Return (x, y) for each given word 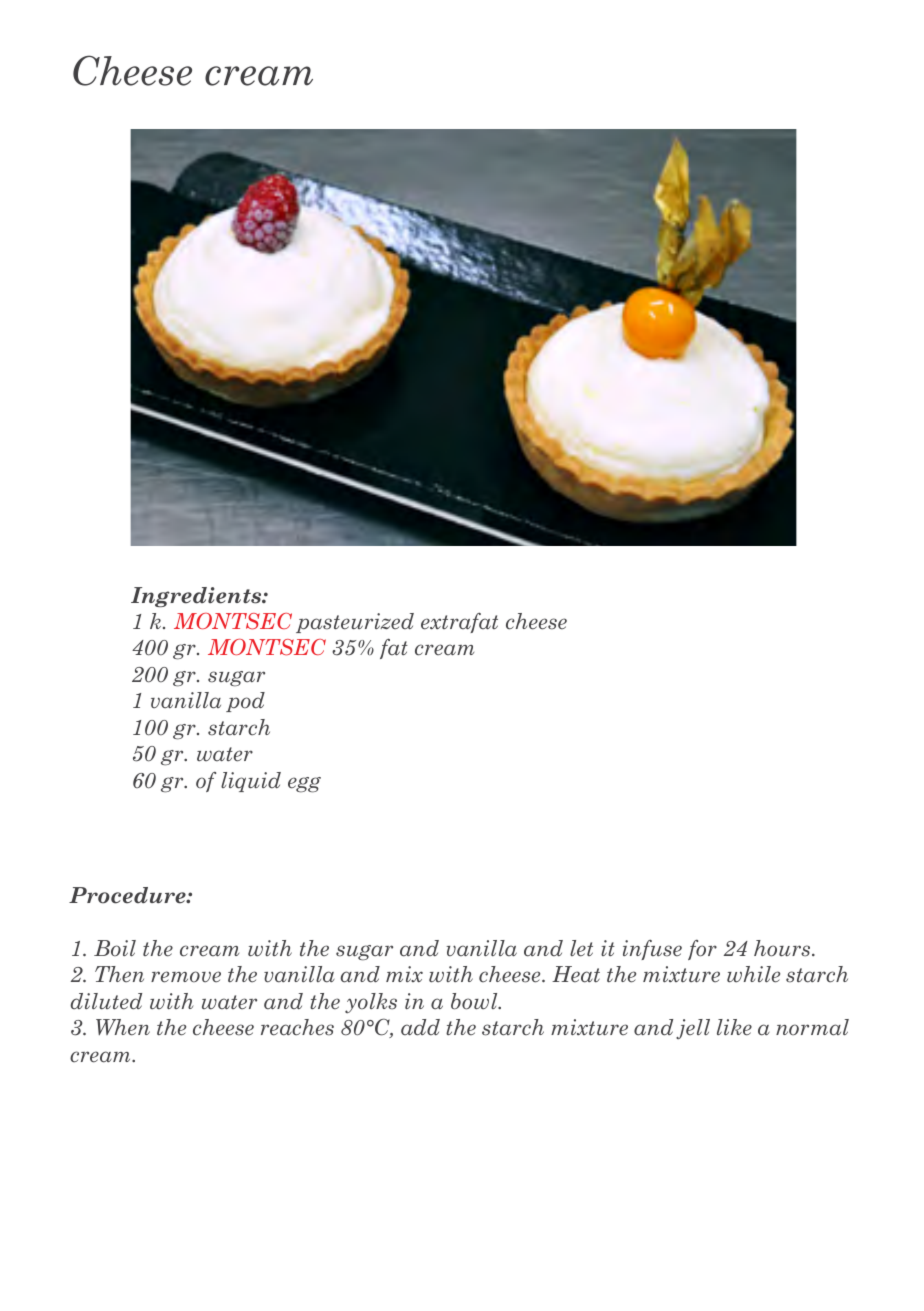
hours (783, 948)
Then (119, 974)
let (581, 948)
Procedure (128, 895)
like (734, 1027)
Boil (115, 948)
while (753, 974)
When (123, 1027)
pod (245, 702)
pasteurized (355, 623)
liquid (251, 782)
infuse (652, 950)
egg (304, 785)
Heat (576, 974)
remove (186, 977)
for (702, 950)
